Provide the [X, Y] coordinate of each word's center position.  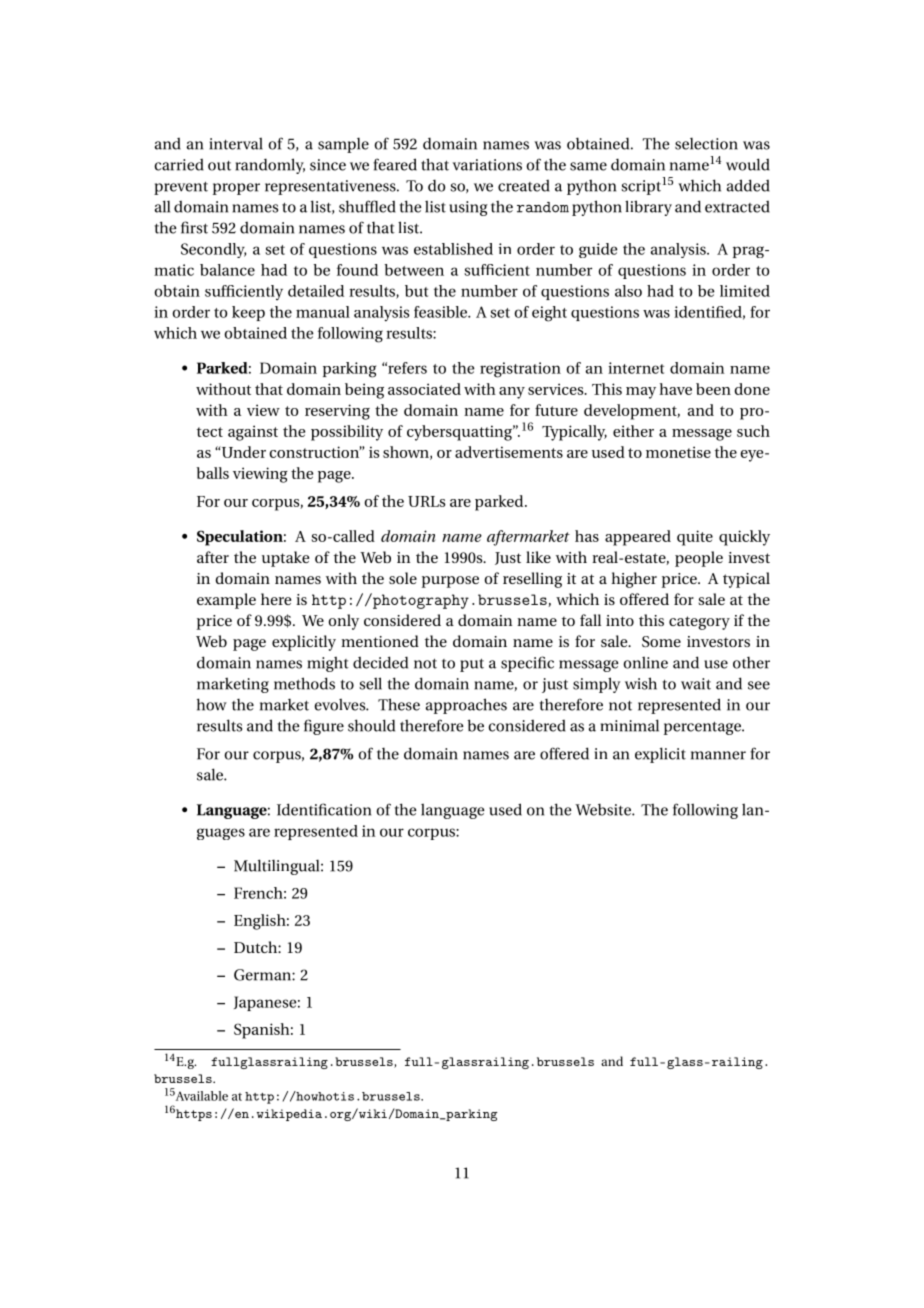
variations [487, 165]
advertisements [509, 452]
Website [604, 809]
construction [316, 452]
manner [718, 755]
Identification [324, 809]
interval [236, 143]
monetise [678, 452]
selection [706, 143]
